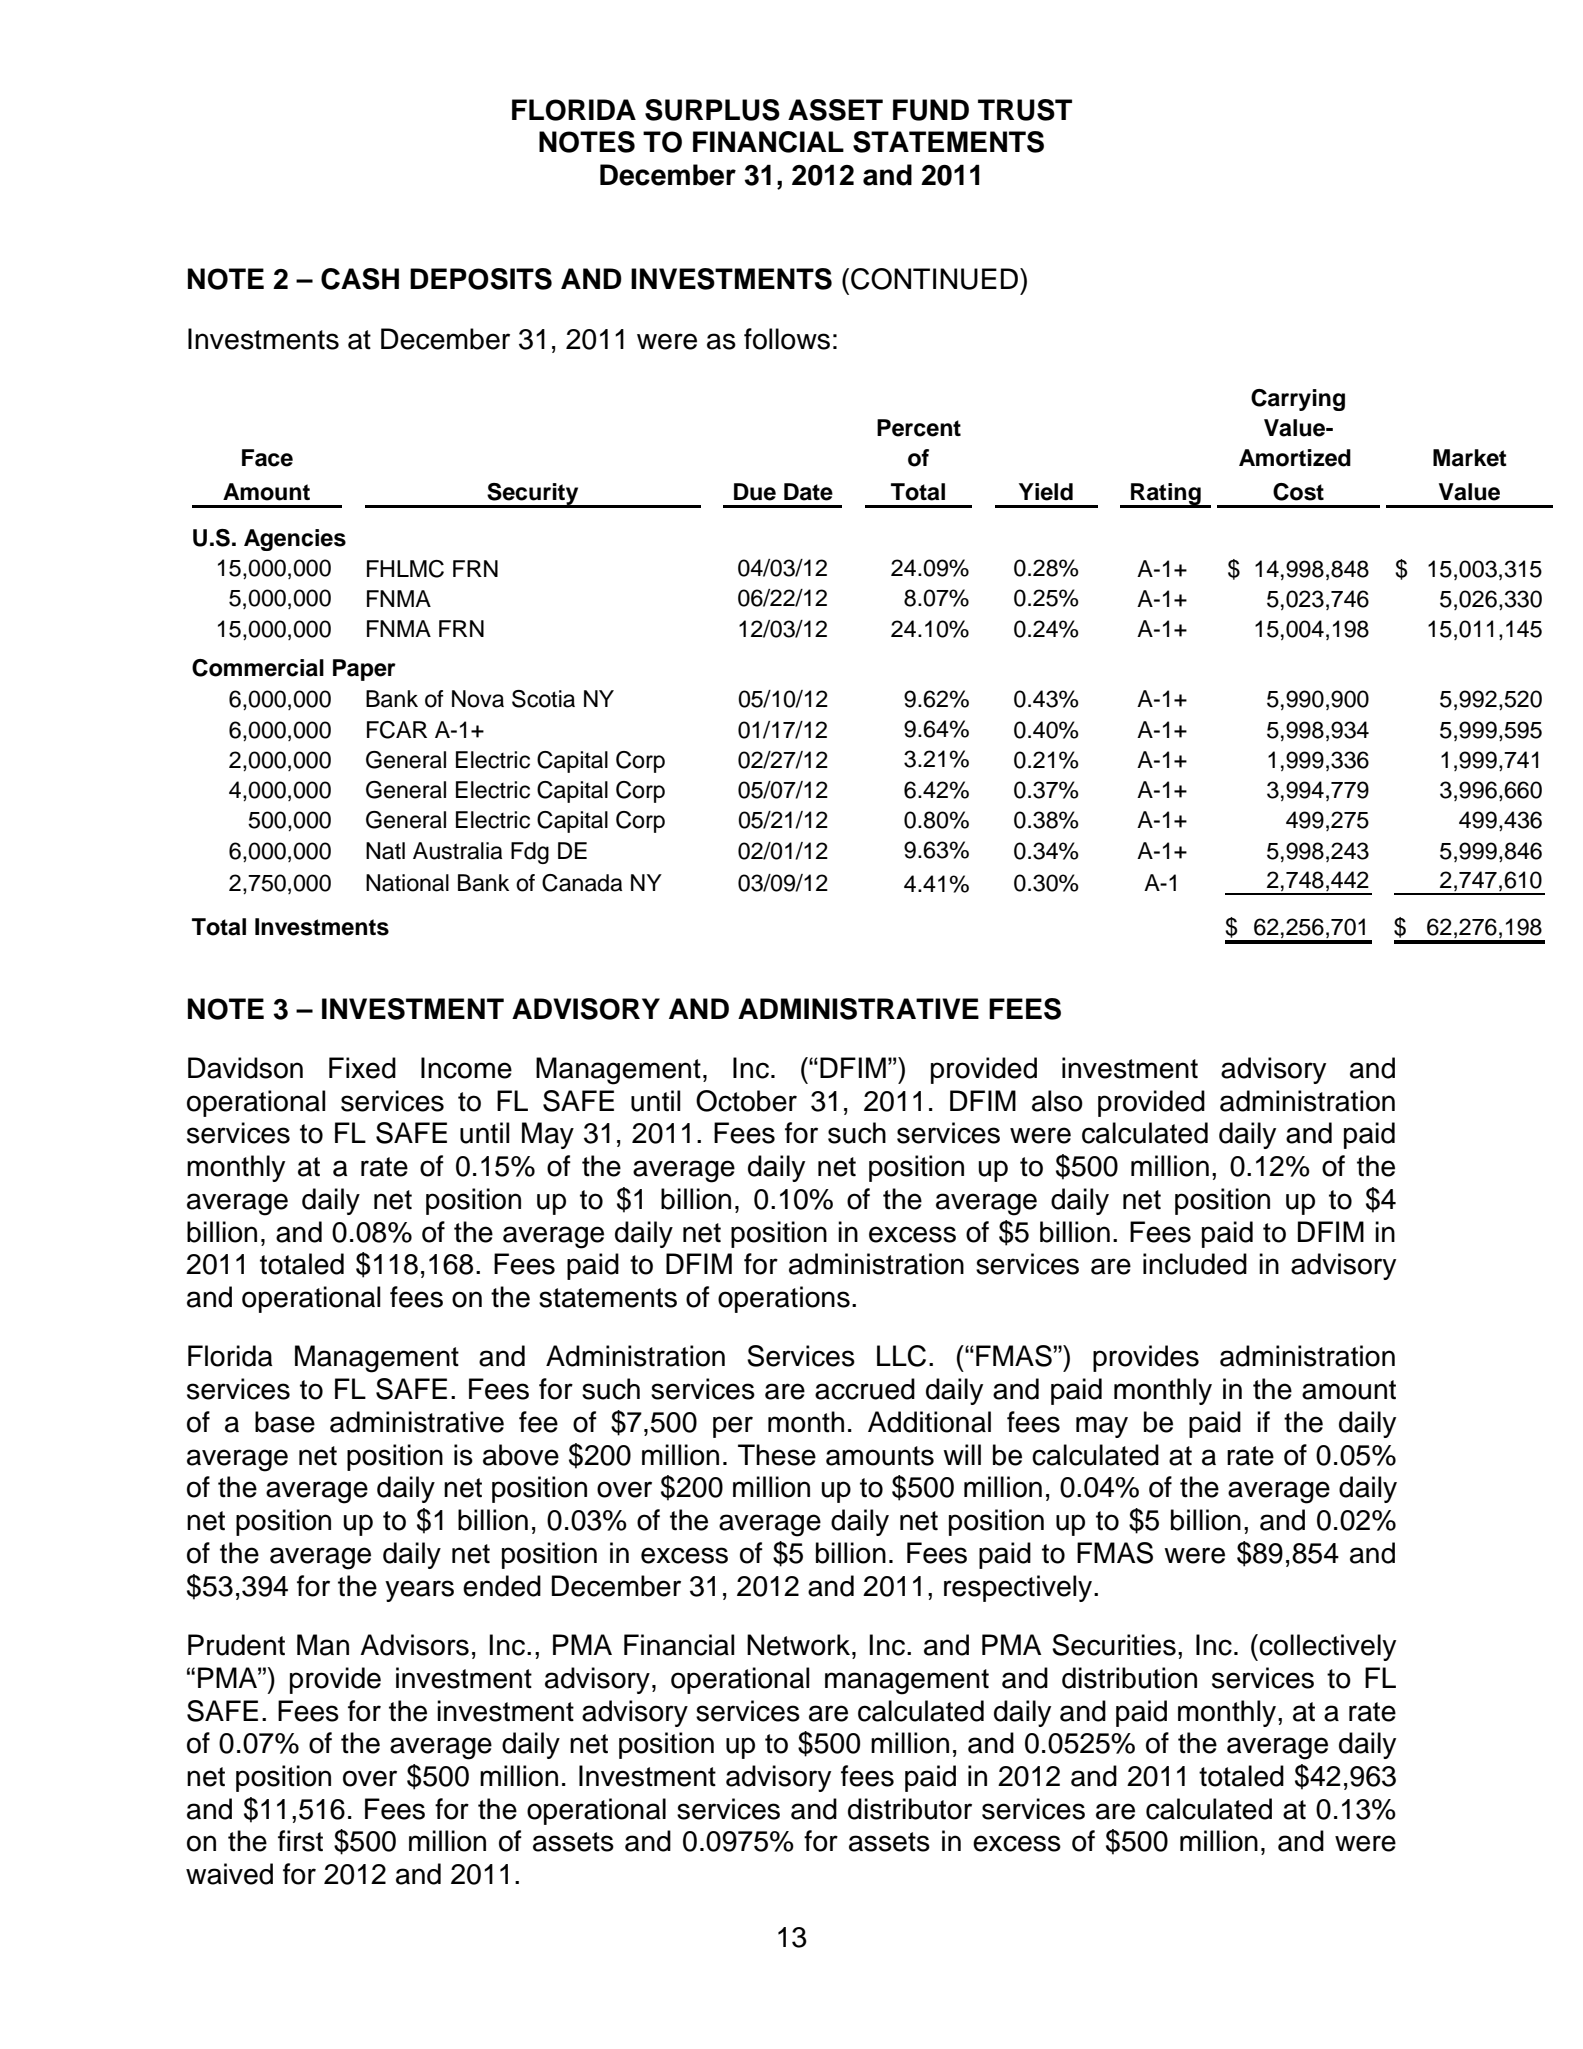 The width and height of the page is (1583, 2049). What do you see at coordinates (931, 110) in the page?
I see `FUND` at bounding box center [931, 110].
